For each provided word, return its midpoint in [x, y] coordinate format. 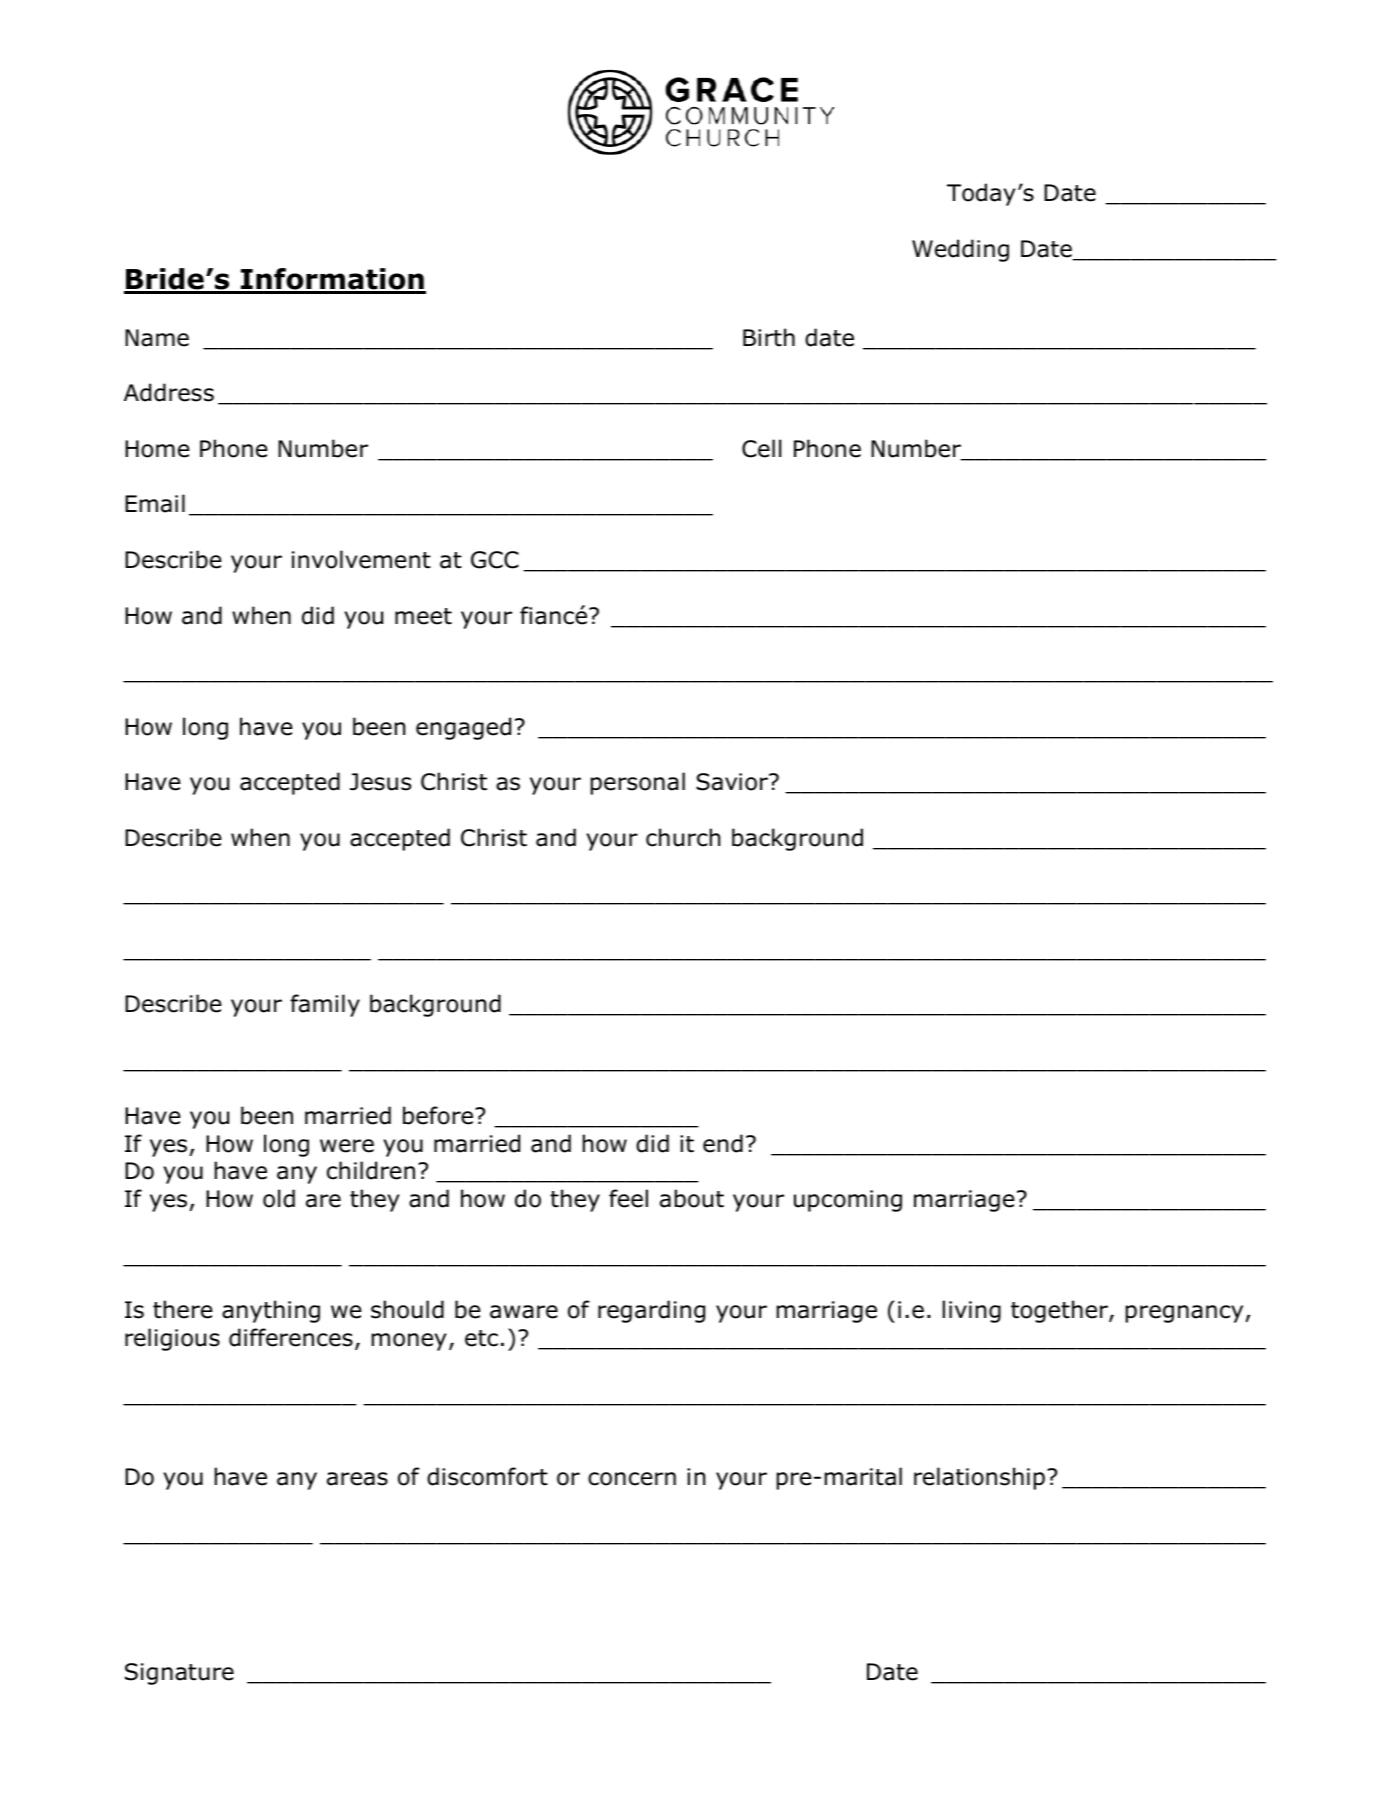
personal [638, 783]
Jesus [380, 782]
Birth [769, 337]
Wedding [960, 250]
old [279, 1198]
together [1060, 1311]
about [692, 1198]
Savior [733, 782]
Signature [179, 1674]
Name [157, 338]
